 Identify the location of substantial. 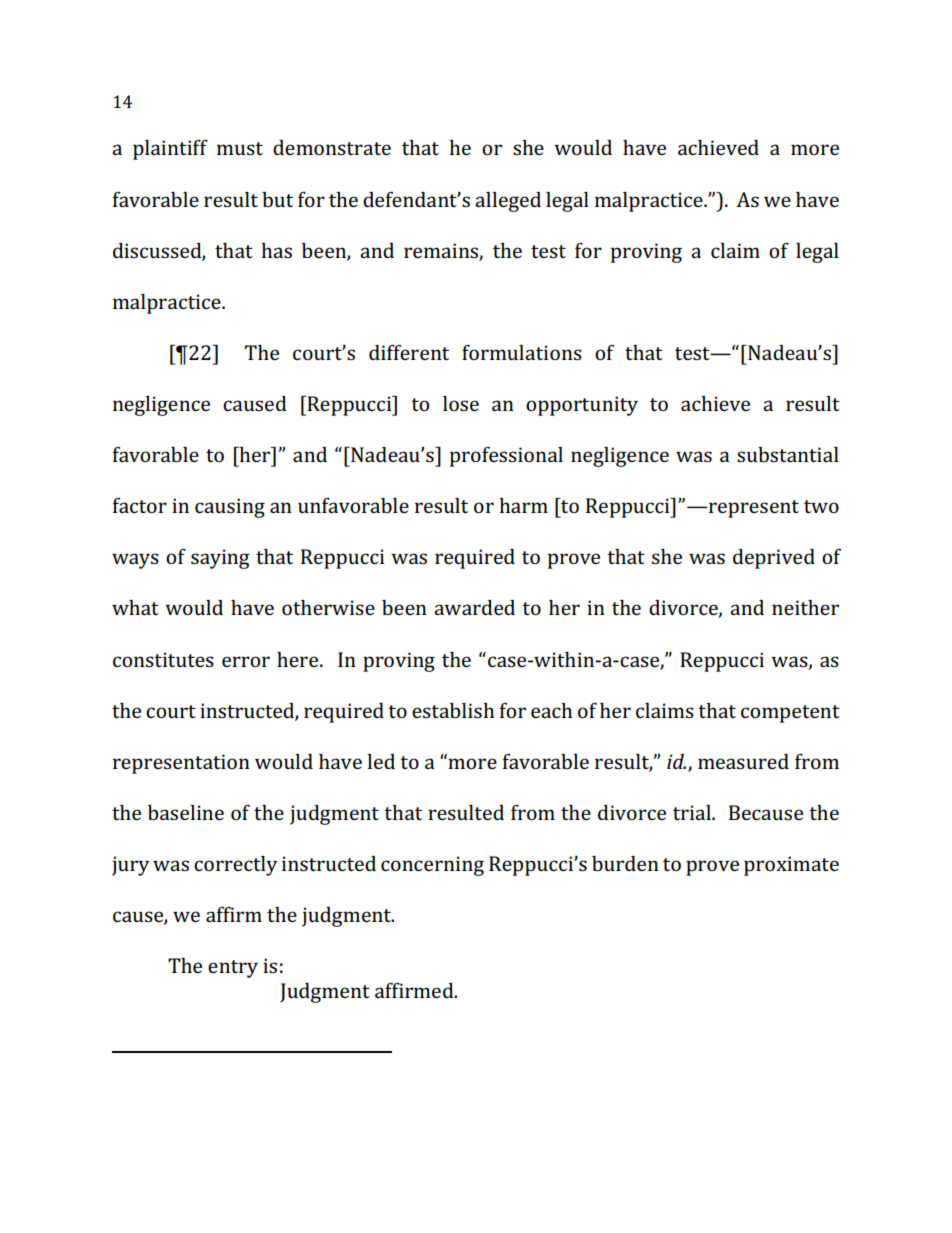
(788, 454).
